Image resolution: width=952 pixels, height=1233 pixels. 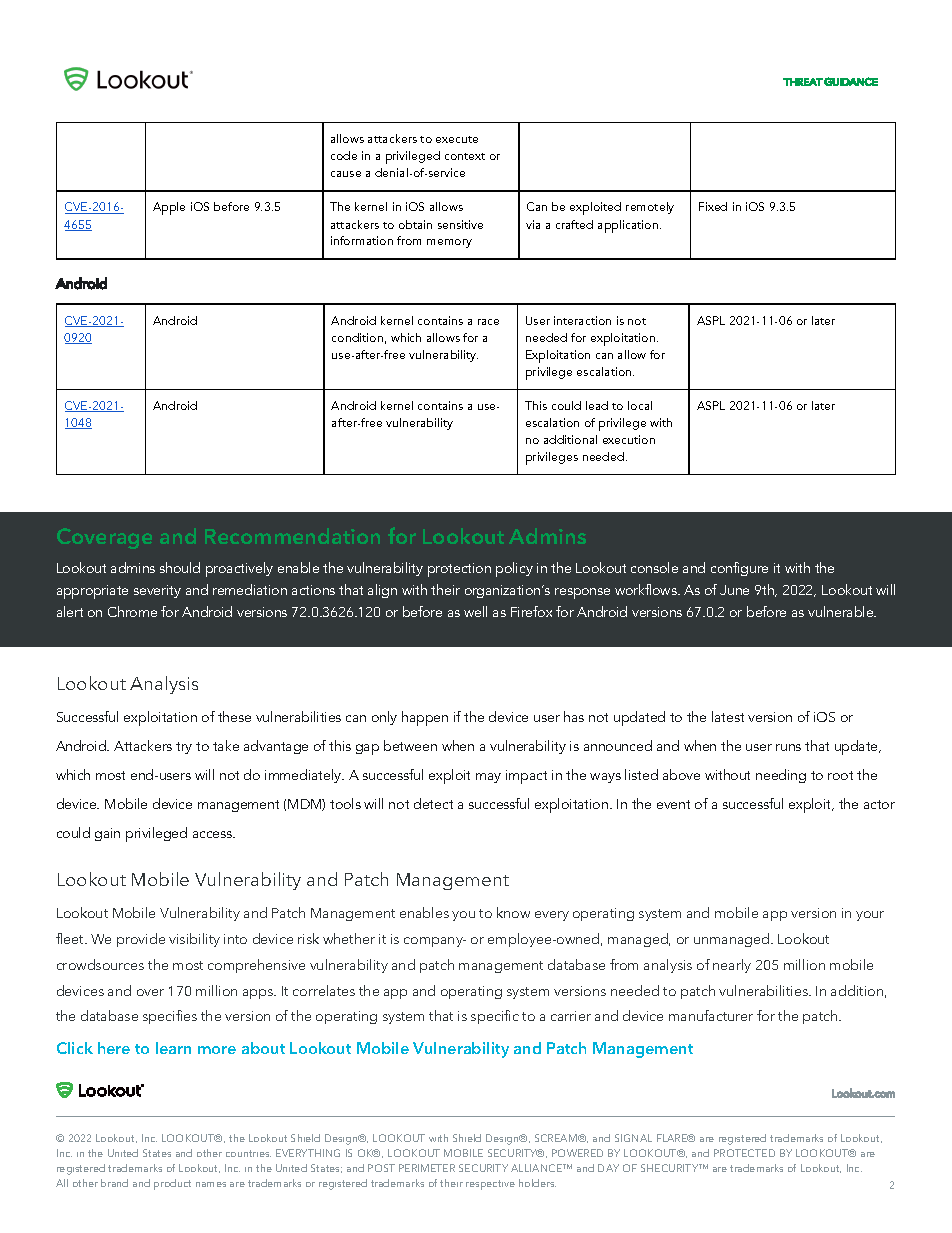 What do you see at coordinates (362, 240) in the document?
I see `information` at bounding box center [362, 240].
